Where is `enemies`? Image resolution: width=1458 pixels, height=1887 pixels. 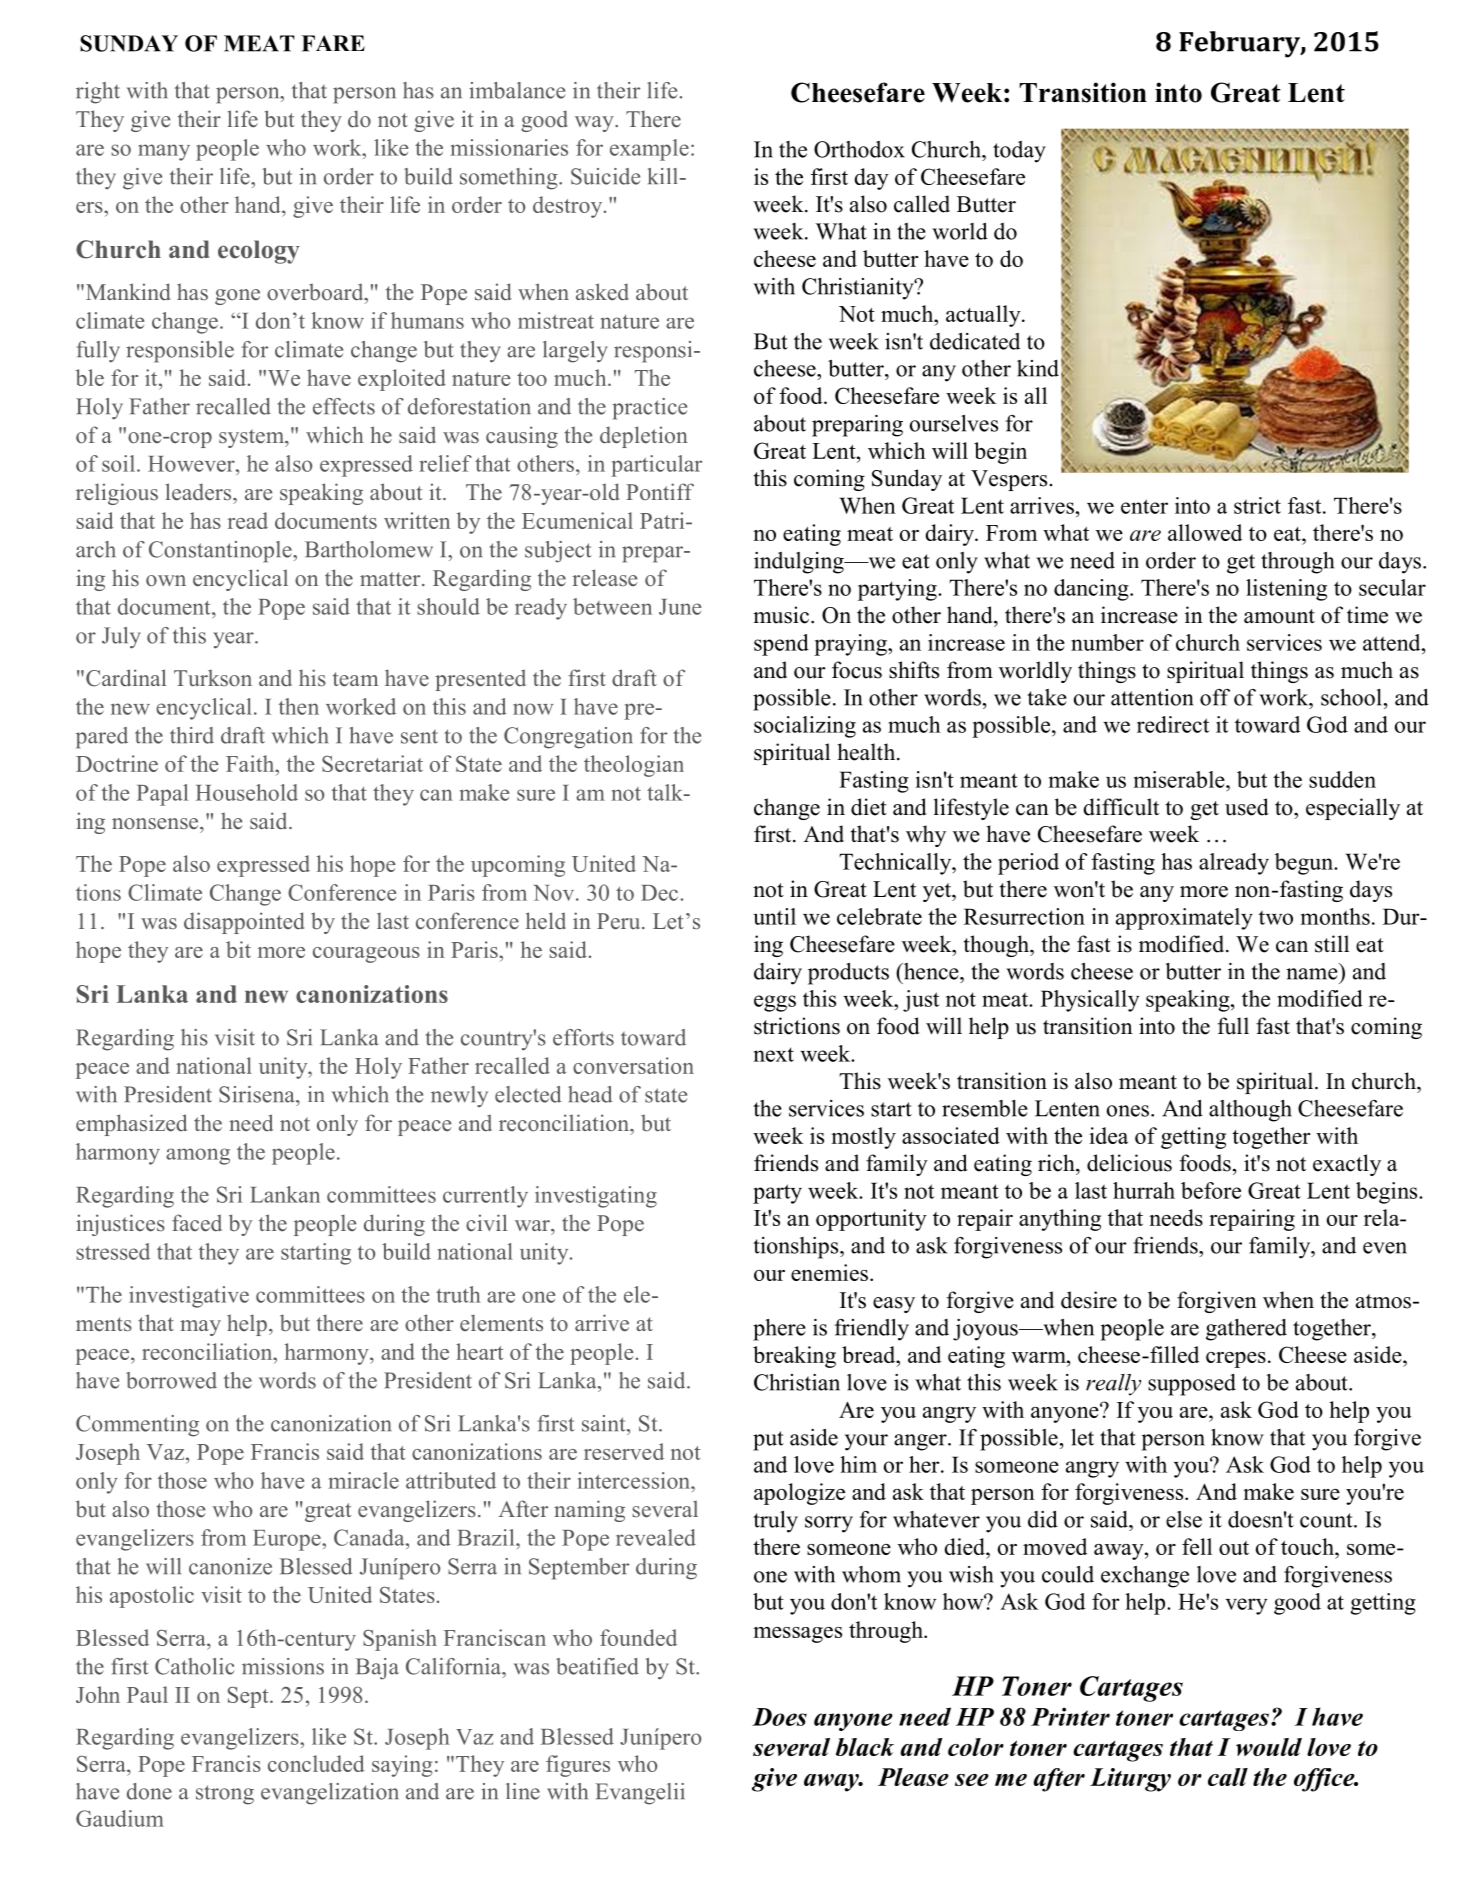
enemies is located at coordinates (829, 1272).
